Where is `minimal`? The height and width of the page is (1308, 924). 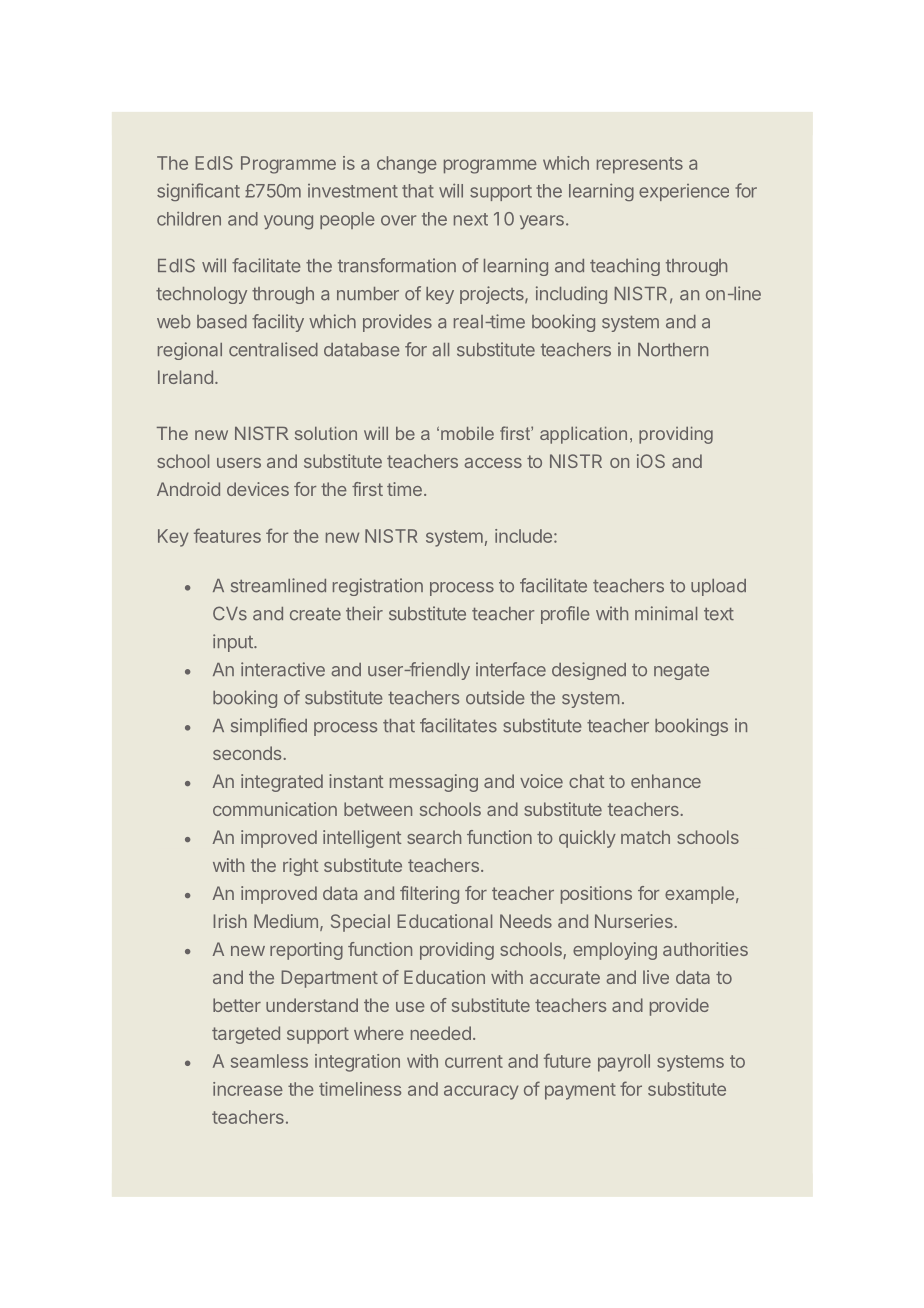 minimal is located at coordinates (666, 613).
